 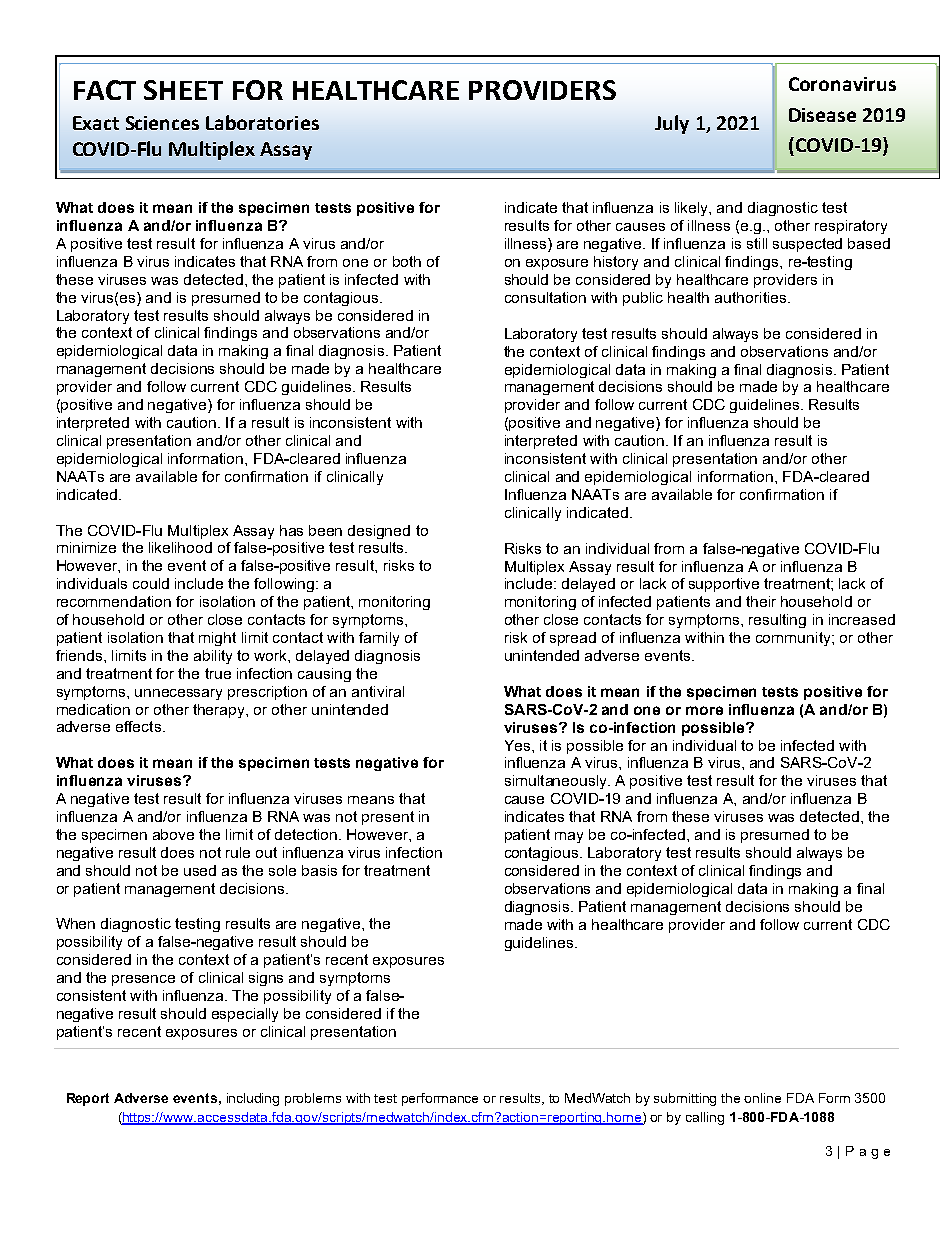 What do you see at coordinates (822, 115) in the screenshot?
I see `Disease` at bounding box center [822, 115].
